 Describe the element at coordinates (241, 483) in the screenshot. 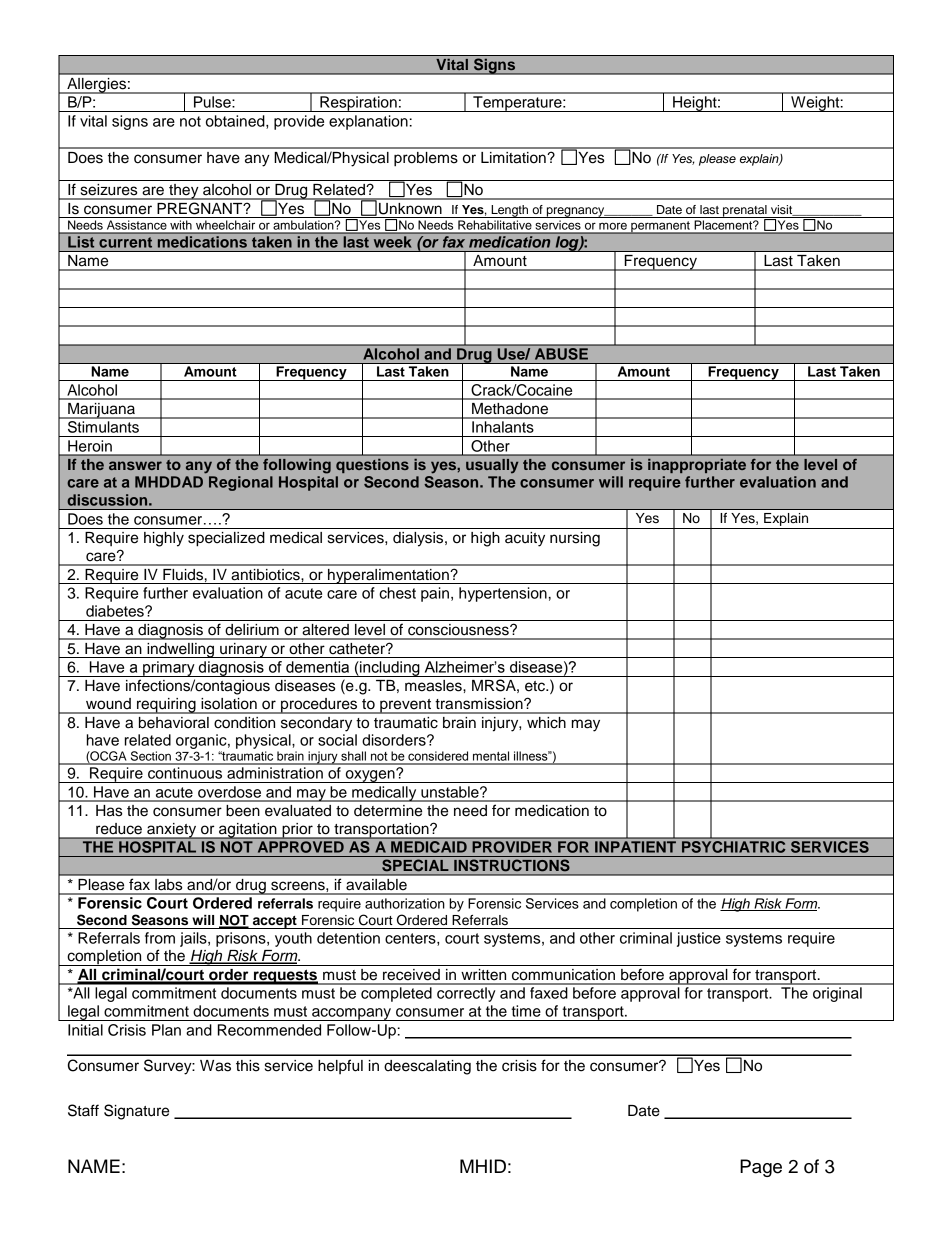

I see `Regional` at that location.
